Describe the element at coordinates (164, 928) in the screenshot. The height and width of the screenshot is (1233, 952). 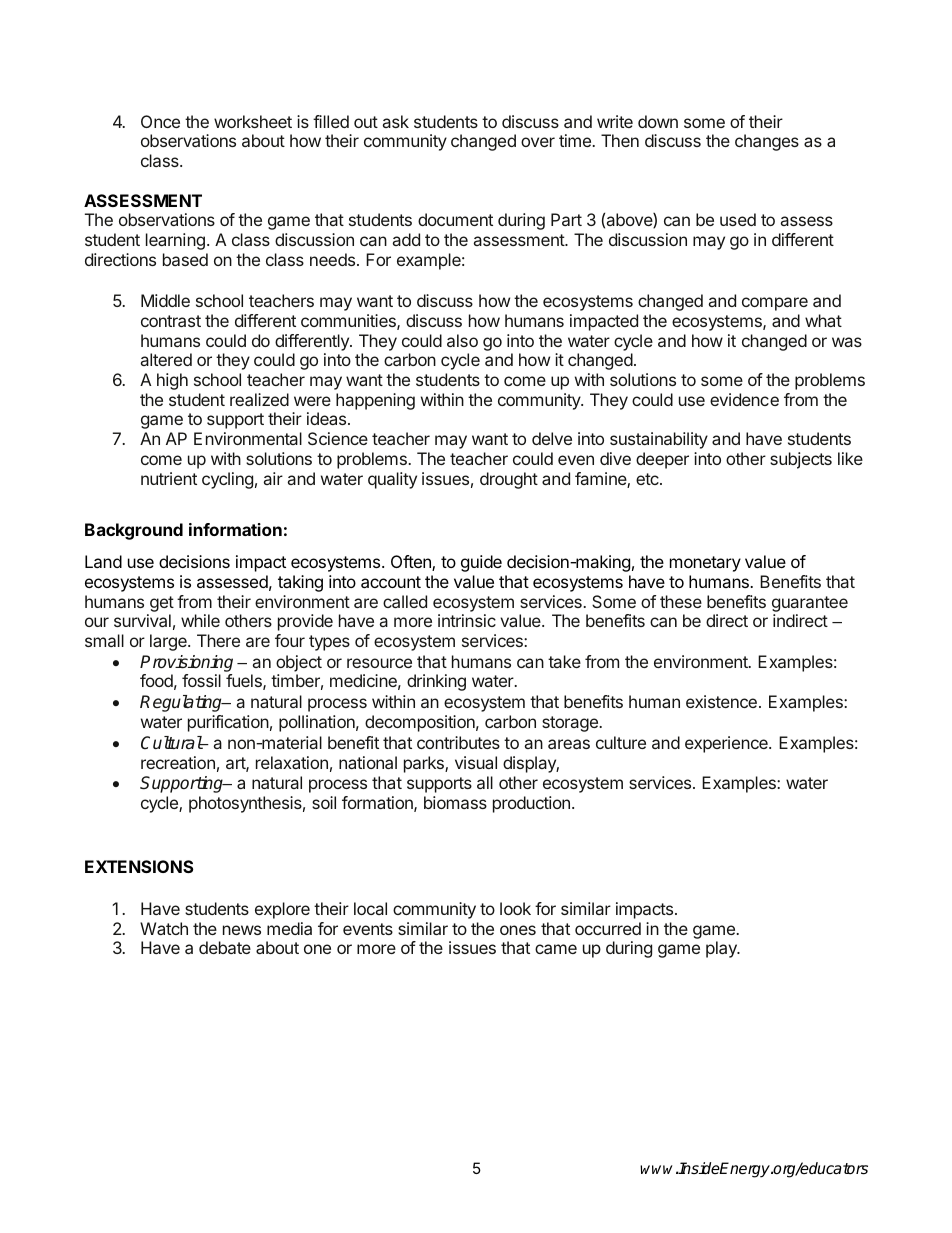
I see `Watch` at that location.
